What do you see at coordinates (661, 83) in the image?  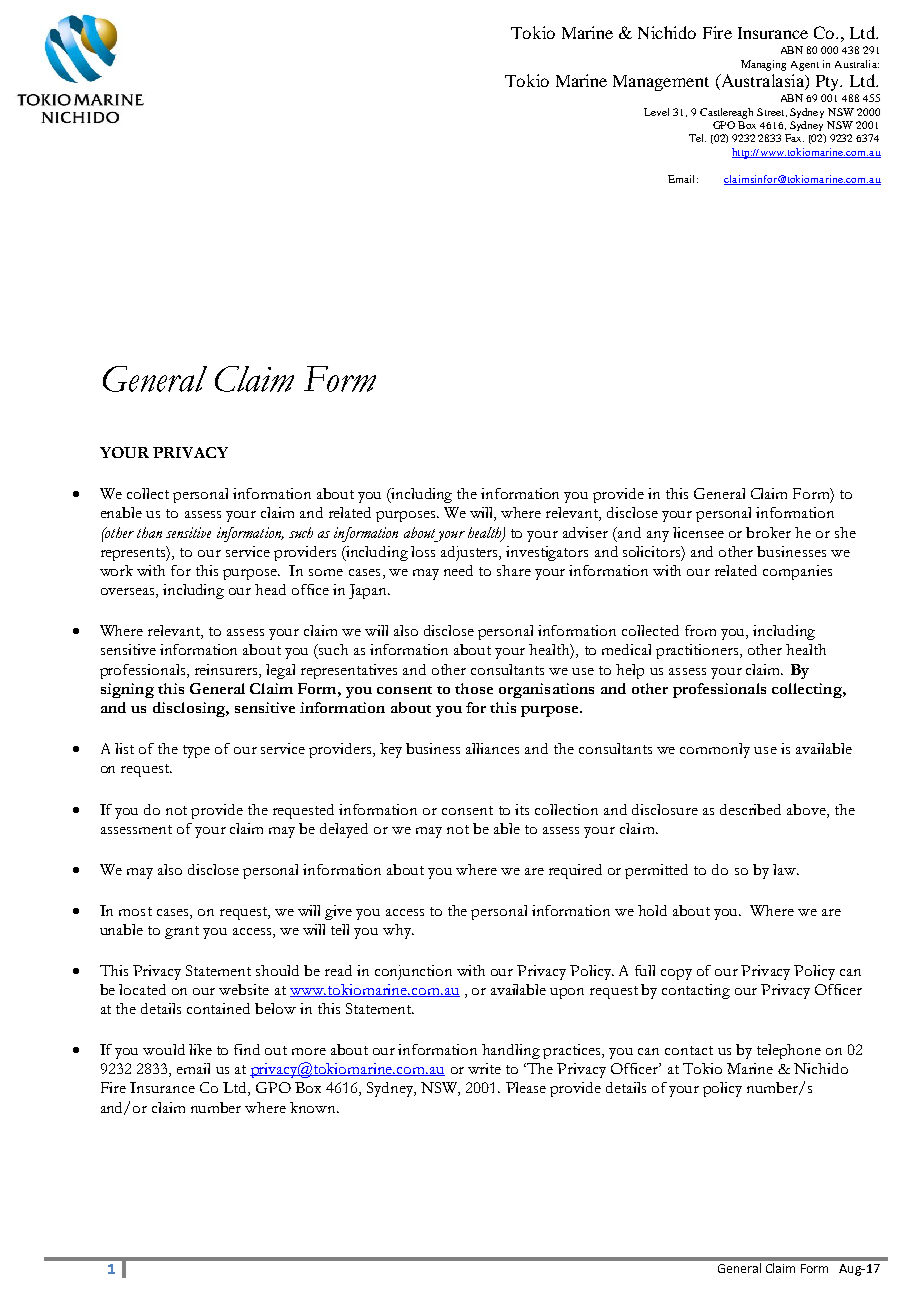 I see `Management` at bounding box center [661, 83].
